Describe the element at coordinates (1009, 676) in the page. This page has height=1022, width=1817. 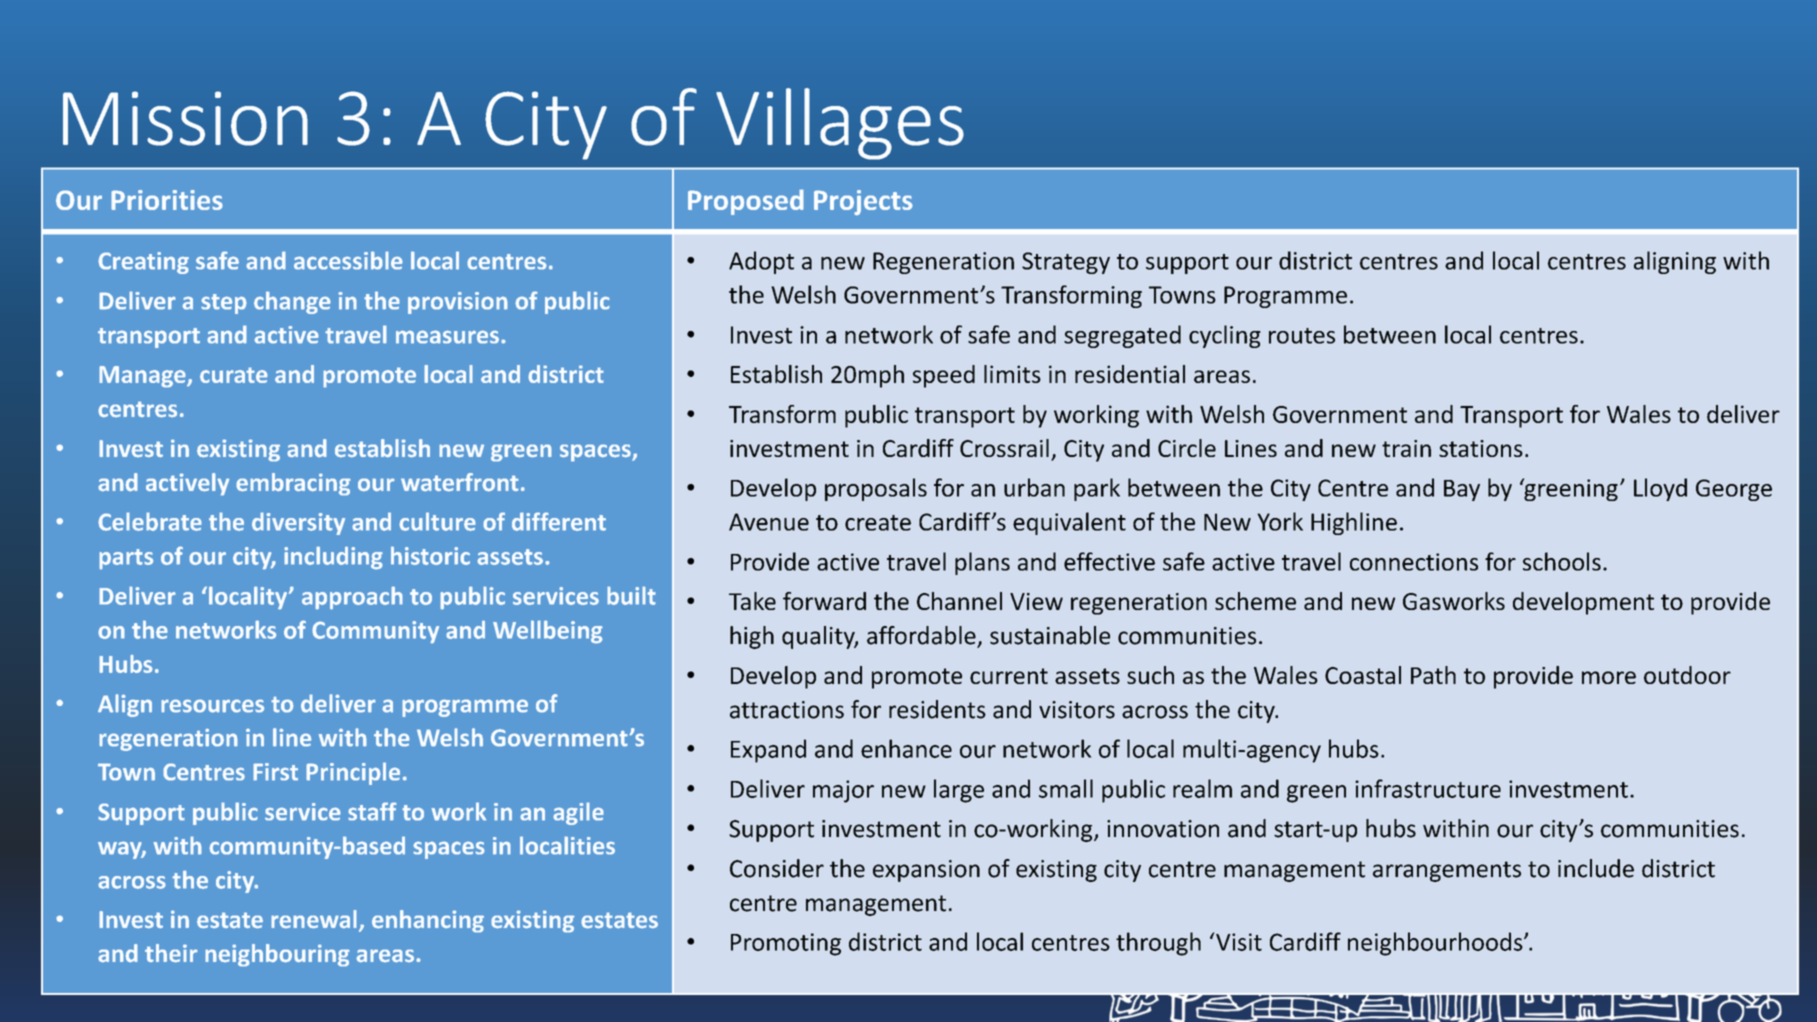
I see `current` at that location.
